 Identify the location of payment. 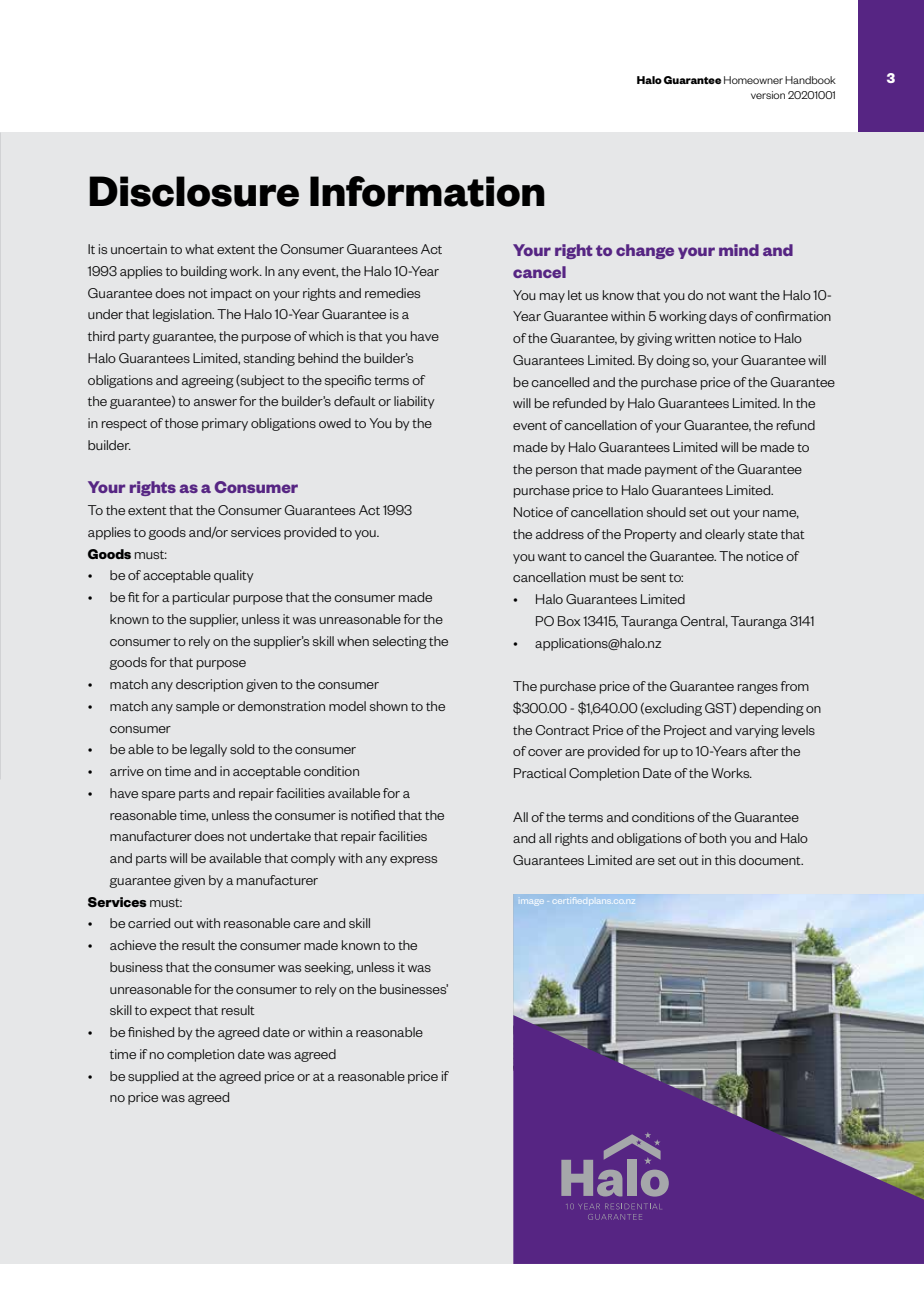
(671, 471).
